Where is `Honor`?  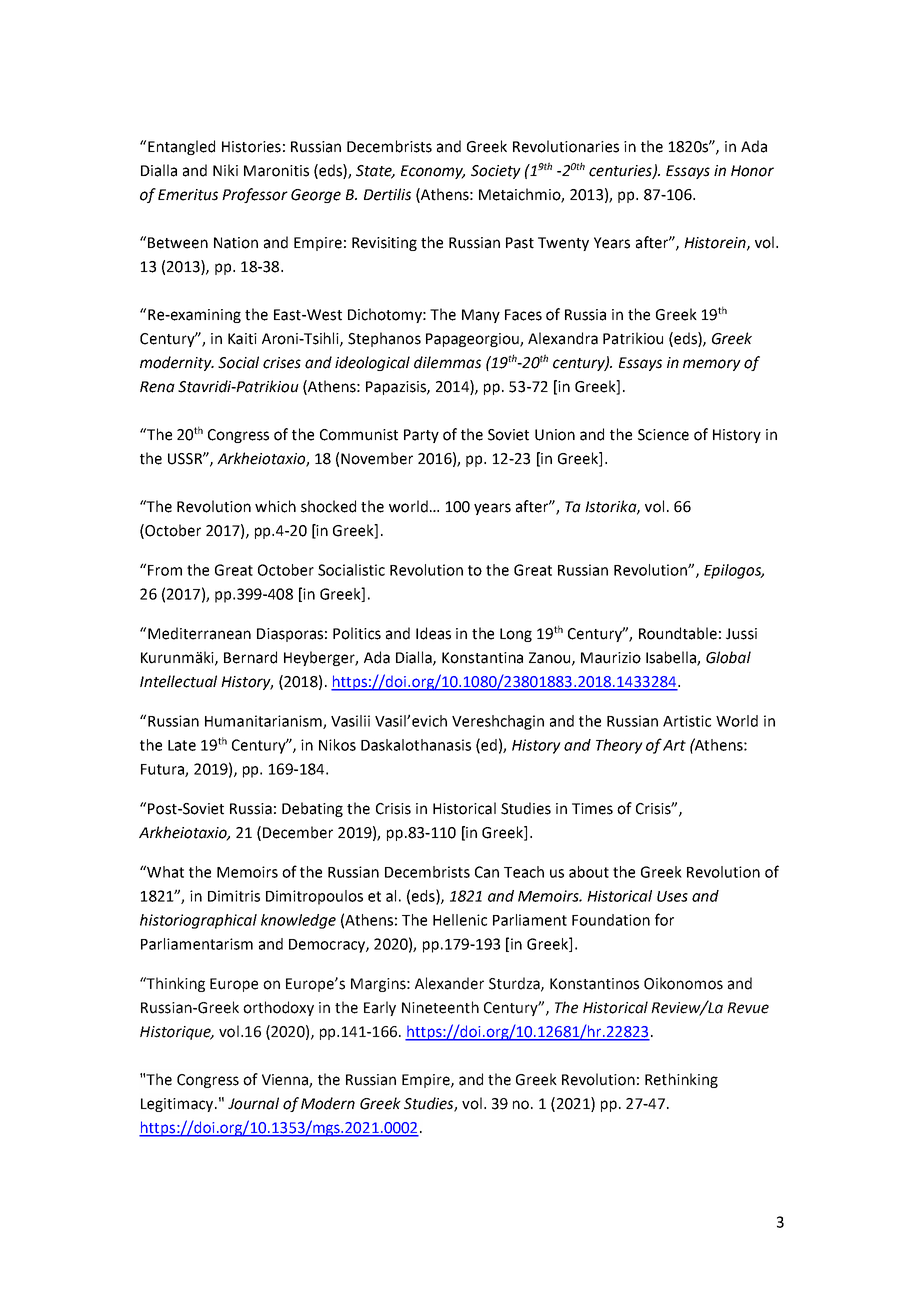
Honor is located at coordinates (752, 171).
